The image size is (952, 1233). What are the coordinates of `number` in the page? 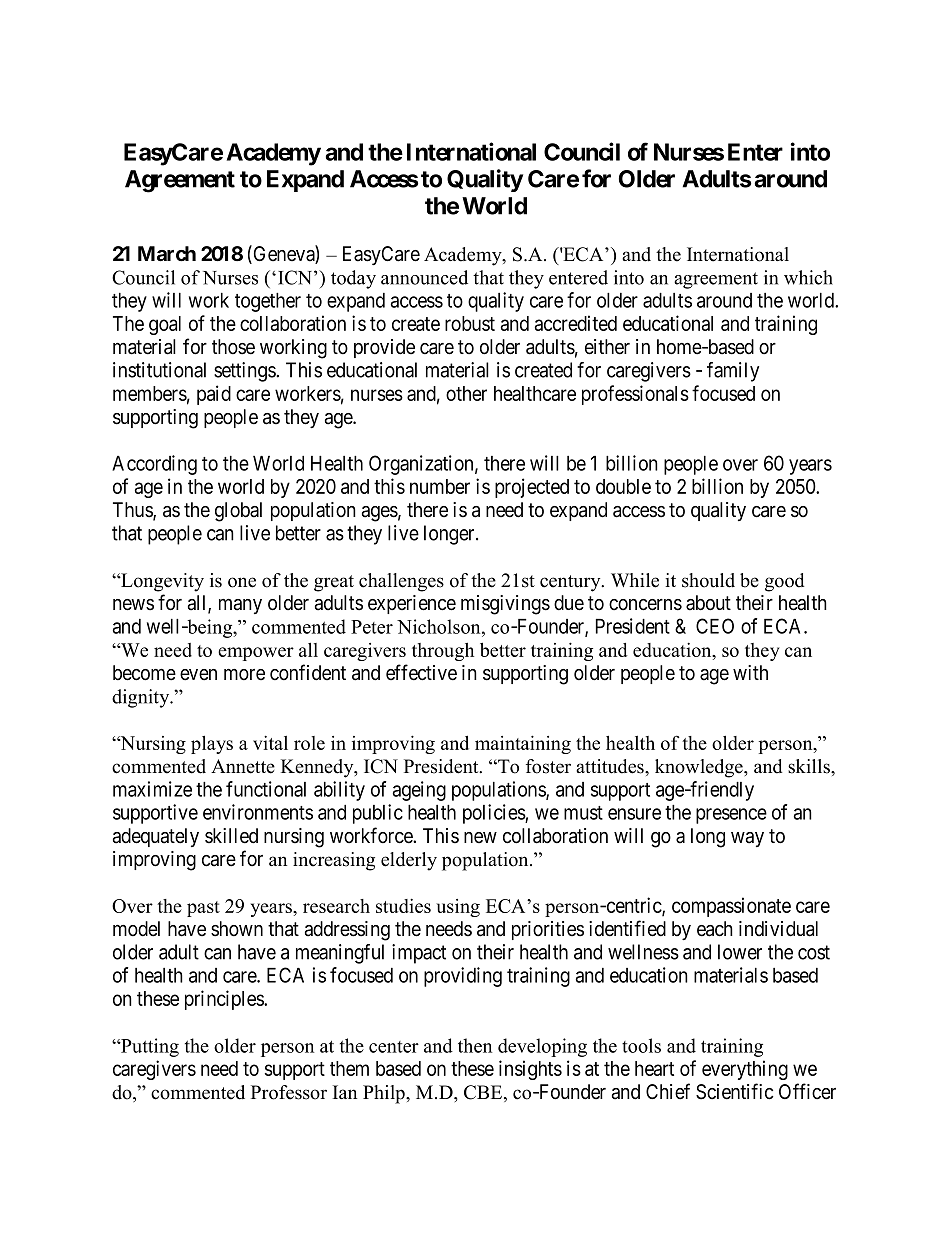 It's located at (440, 486).
